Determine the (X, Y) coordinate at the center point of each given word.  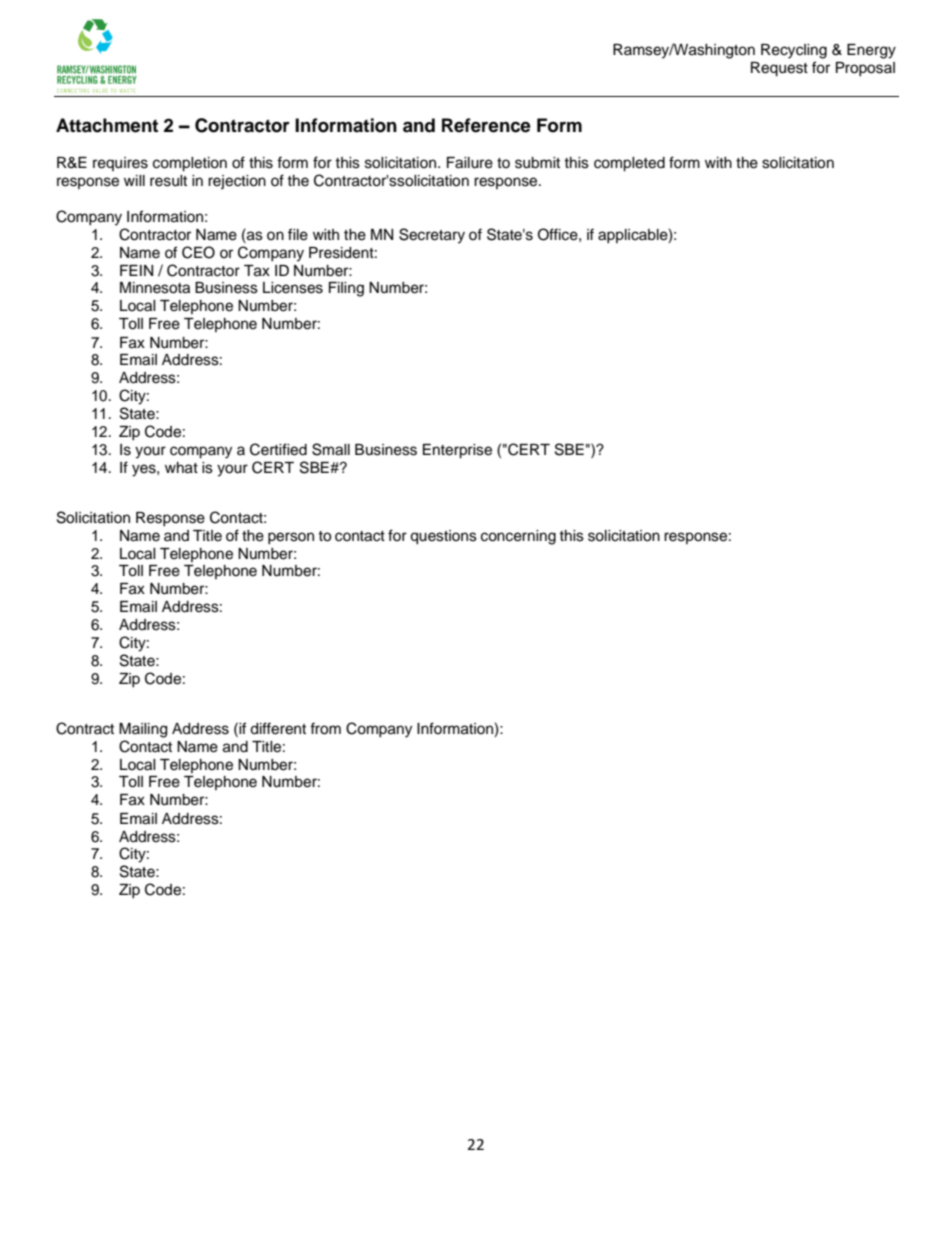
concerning (518, 537)
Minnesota (155, 288)
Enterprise (457, 451)
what (181, 468)
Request (779, 69)
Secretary (432, 236)
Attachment (107, 125)
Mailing (143, 730)
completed (629, 164)
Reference (486, 125)
